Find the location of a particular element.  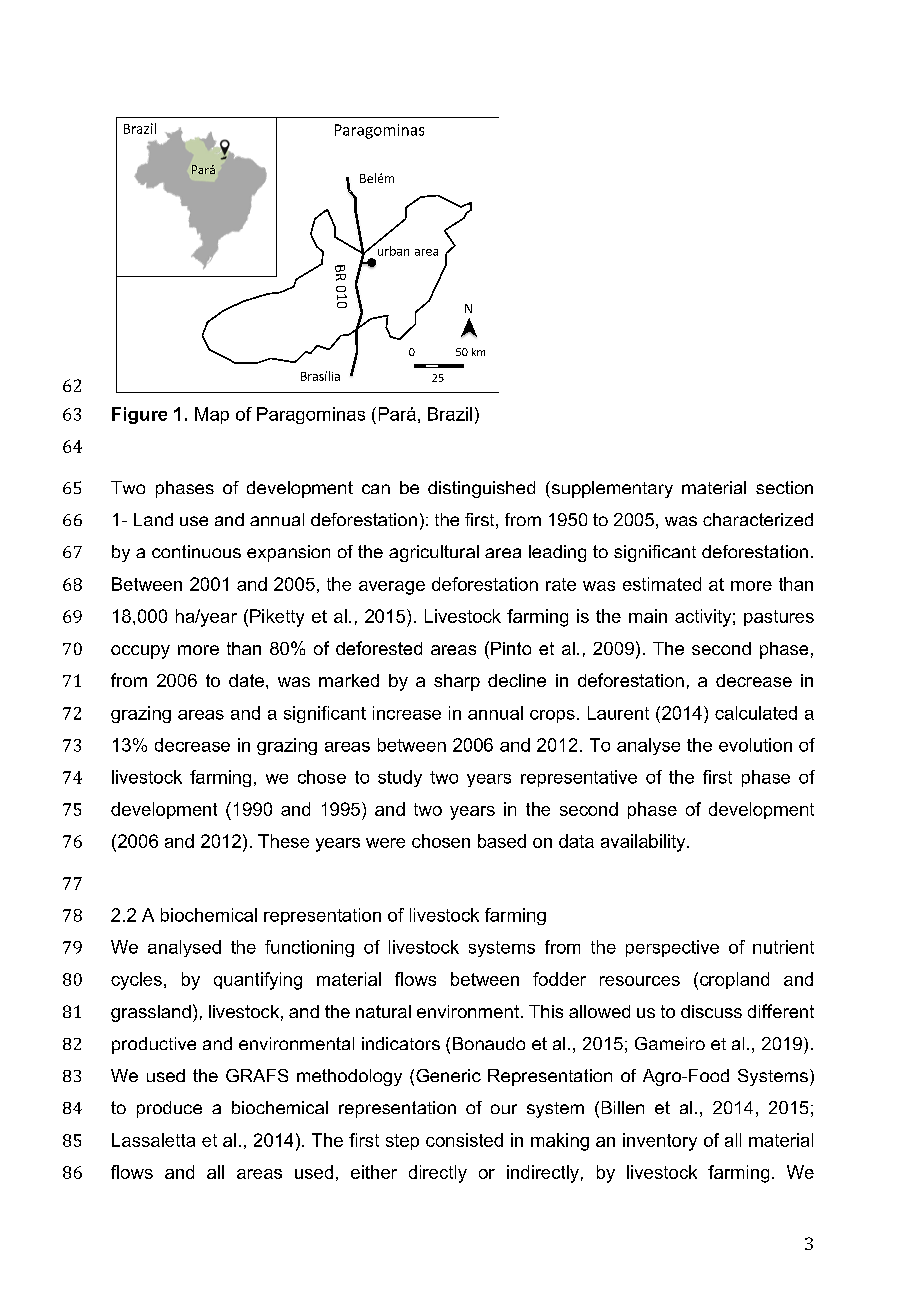

calculated is located at coordinates (756, 713).
